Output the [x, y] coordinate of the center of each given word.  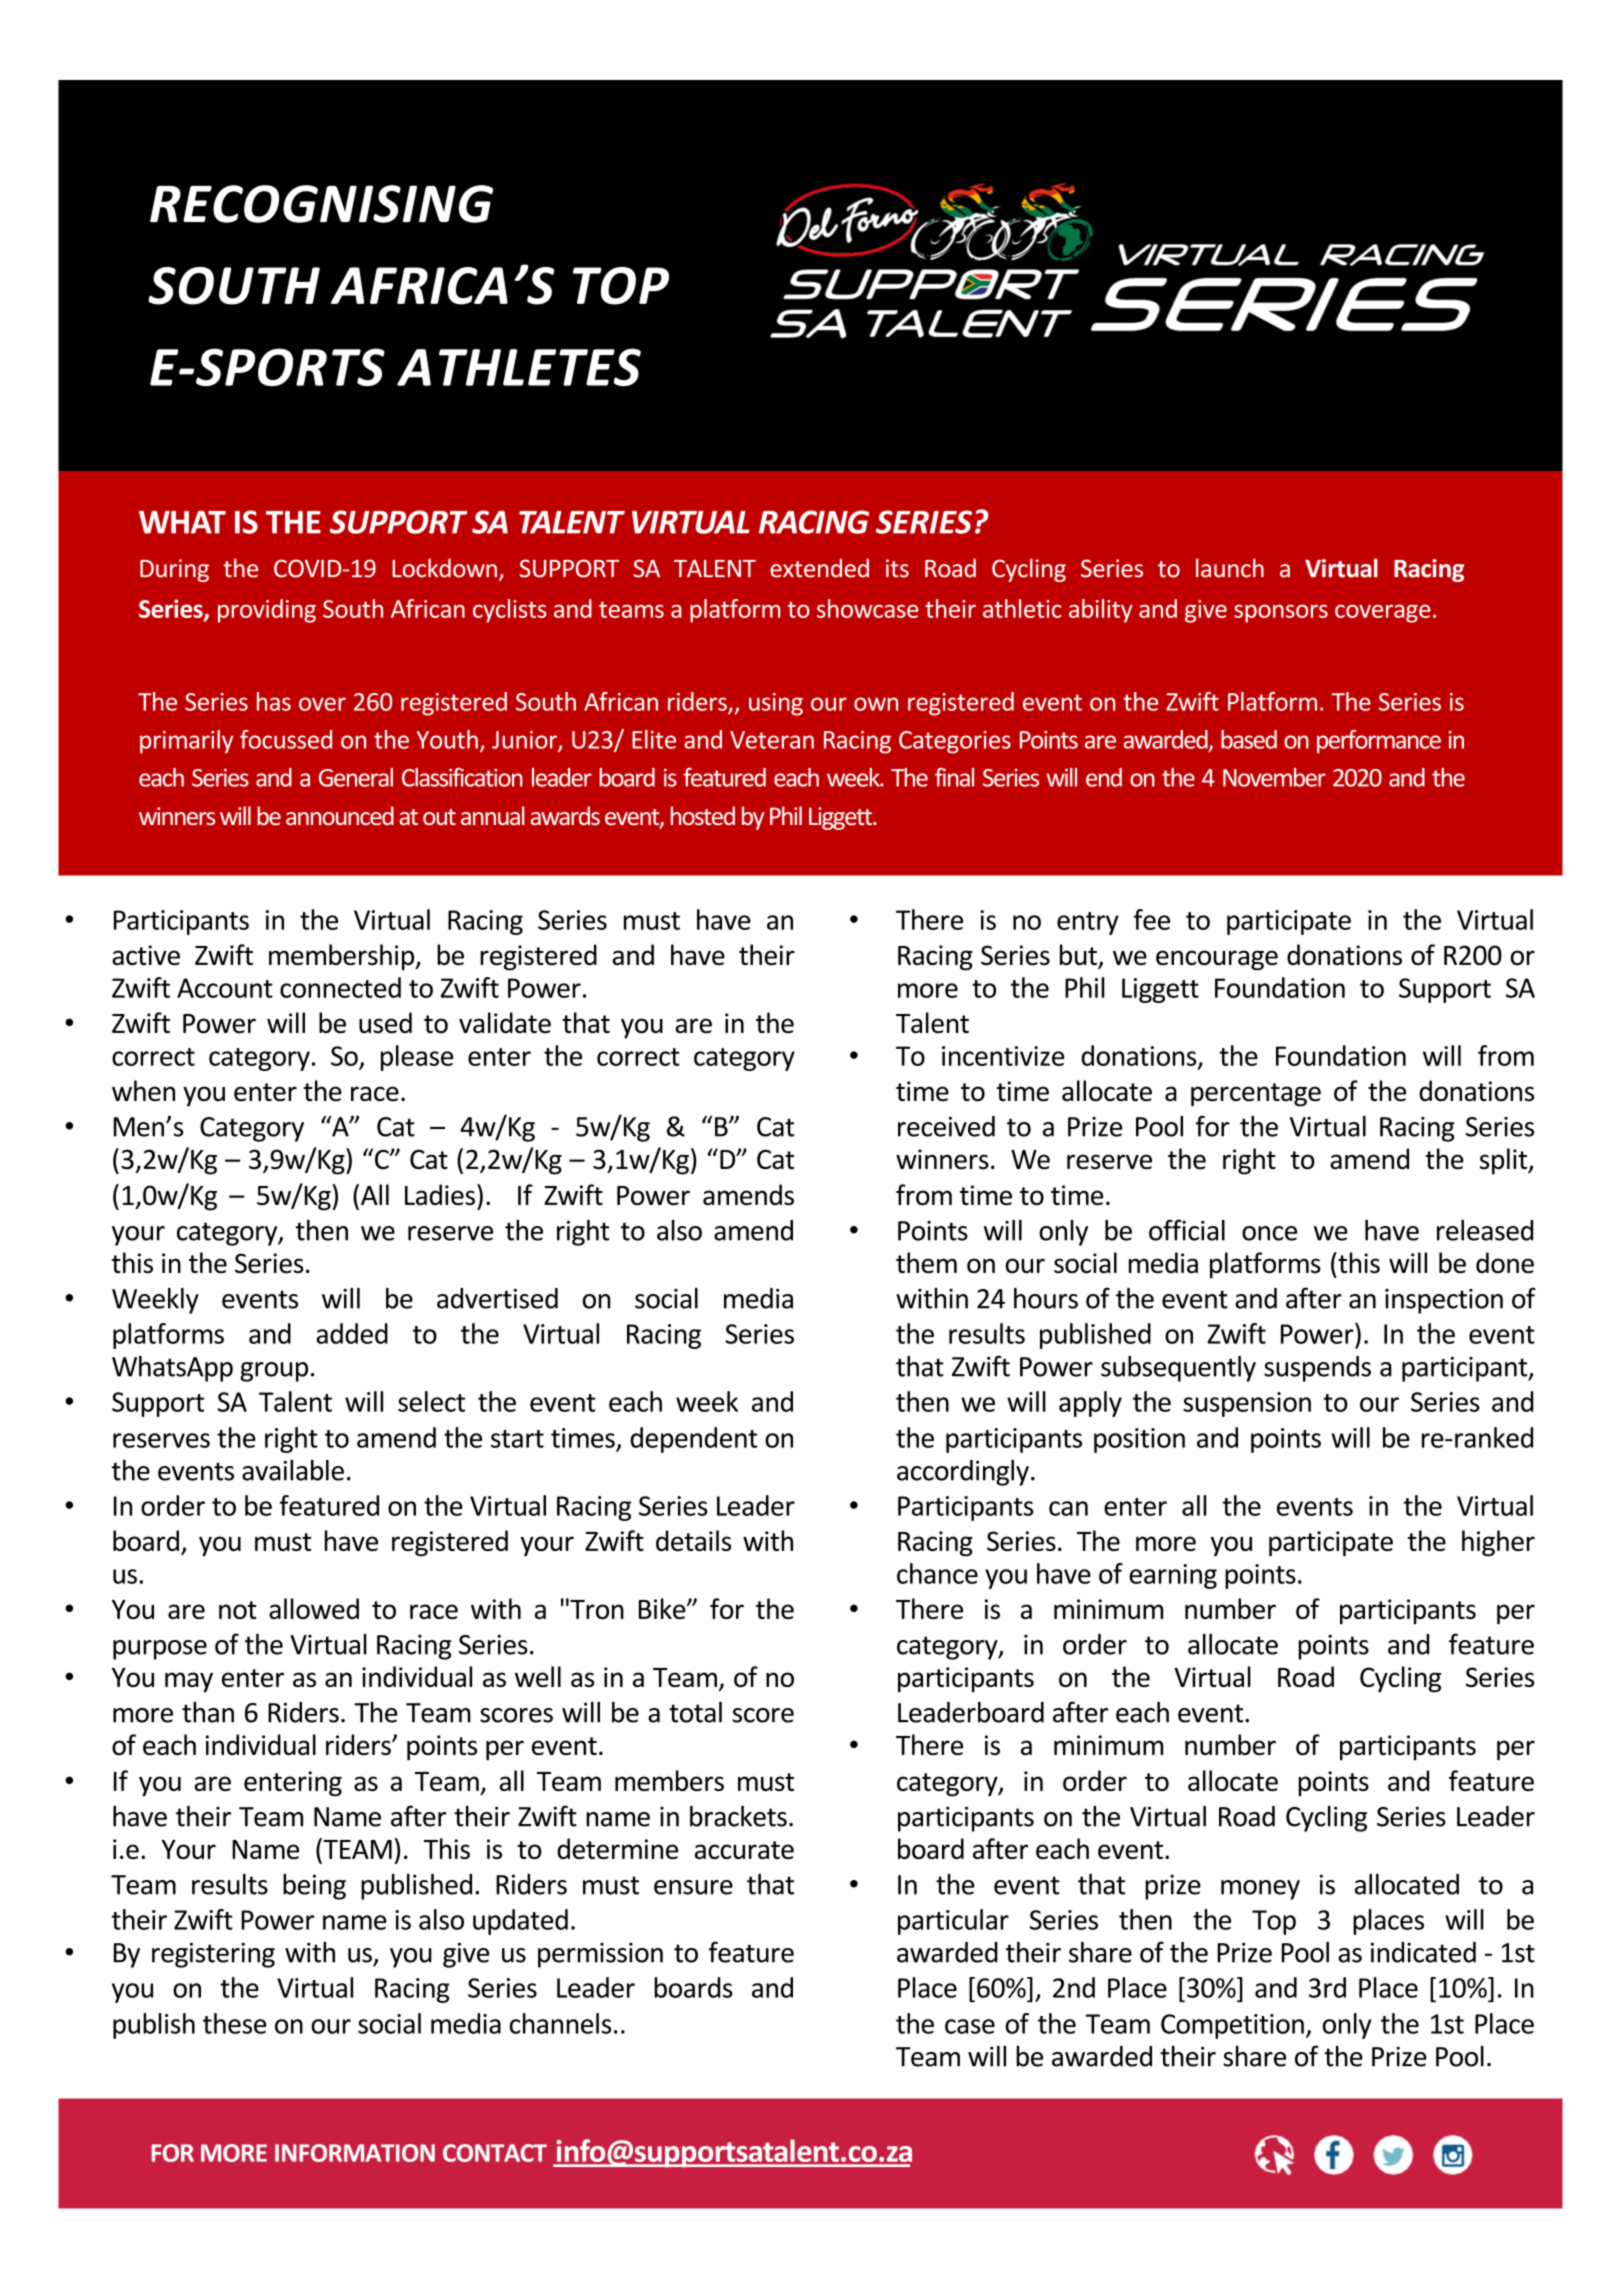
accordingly [963, 1473]
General [356, 777]
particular [953, 1922]
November [1274, 777]
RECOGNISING [321, 204]
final [954, 777]
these [234, 2023]
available [293, 1470]
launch [1230, 568]
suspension [1247, 1404]
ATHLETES [519, 367]
